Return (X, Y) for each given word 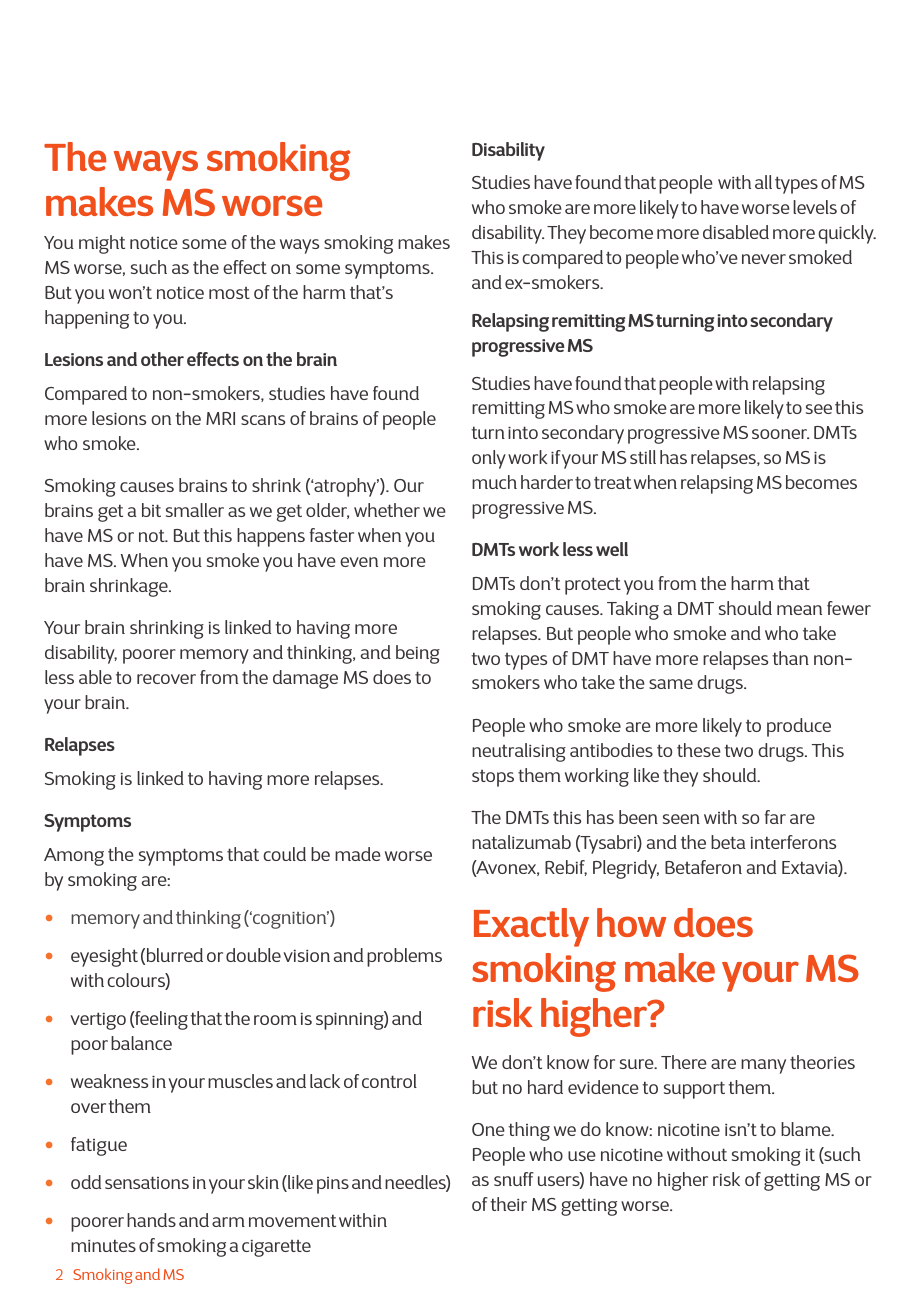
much (494, 482)
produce (799, 727)
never (764, 259)
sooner (780, 434)
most (229, 293)
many (763, 1066)
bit (151, 510)
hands (151, 1220)
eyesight (104, 957)
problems (404, 957)
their (508, 1204)
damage (305, 679)
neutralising (519, 752)
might (102, 244)
